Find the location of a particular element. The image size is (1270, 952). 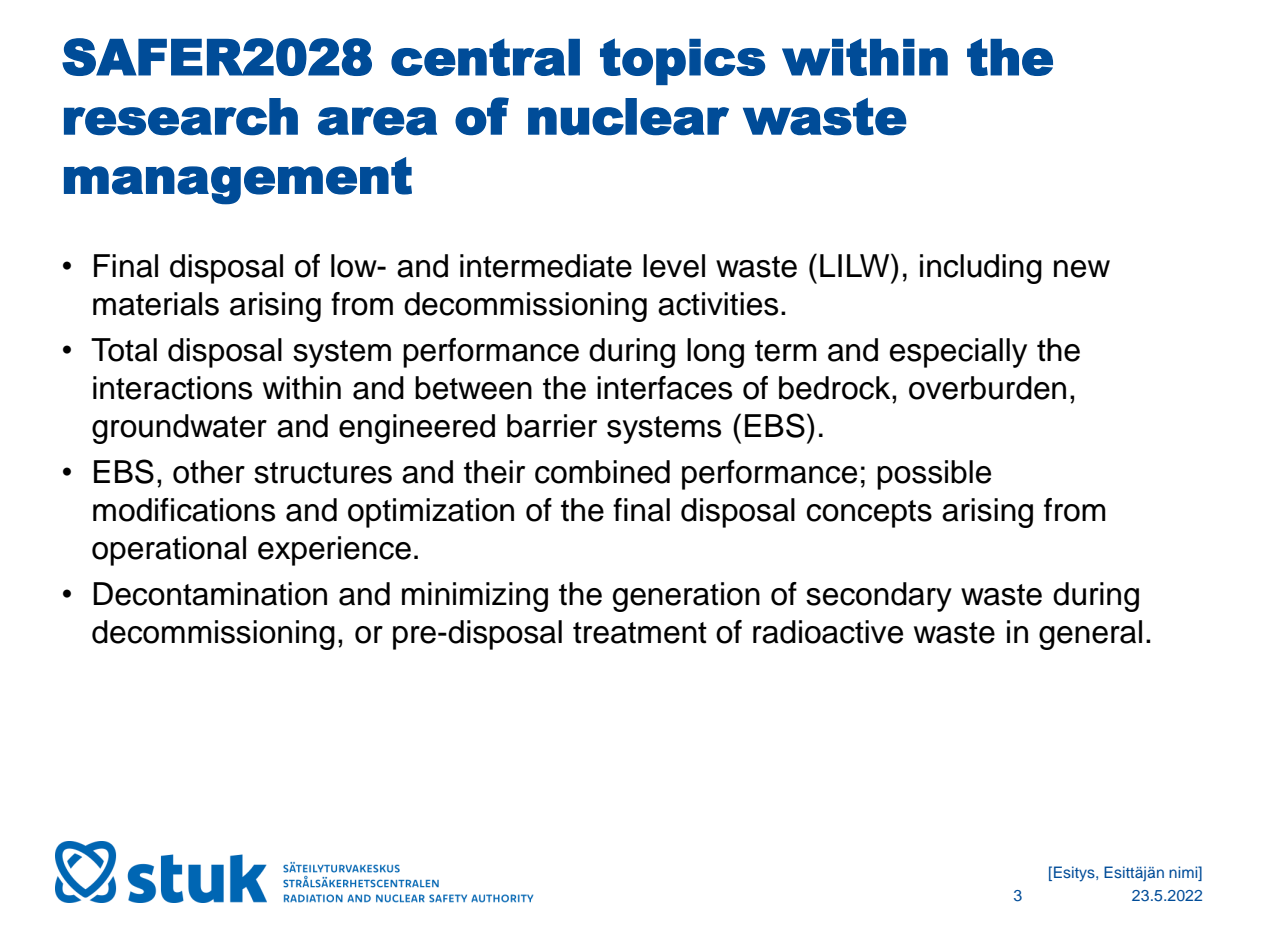

treatment is located at coordinates (640, 633).
